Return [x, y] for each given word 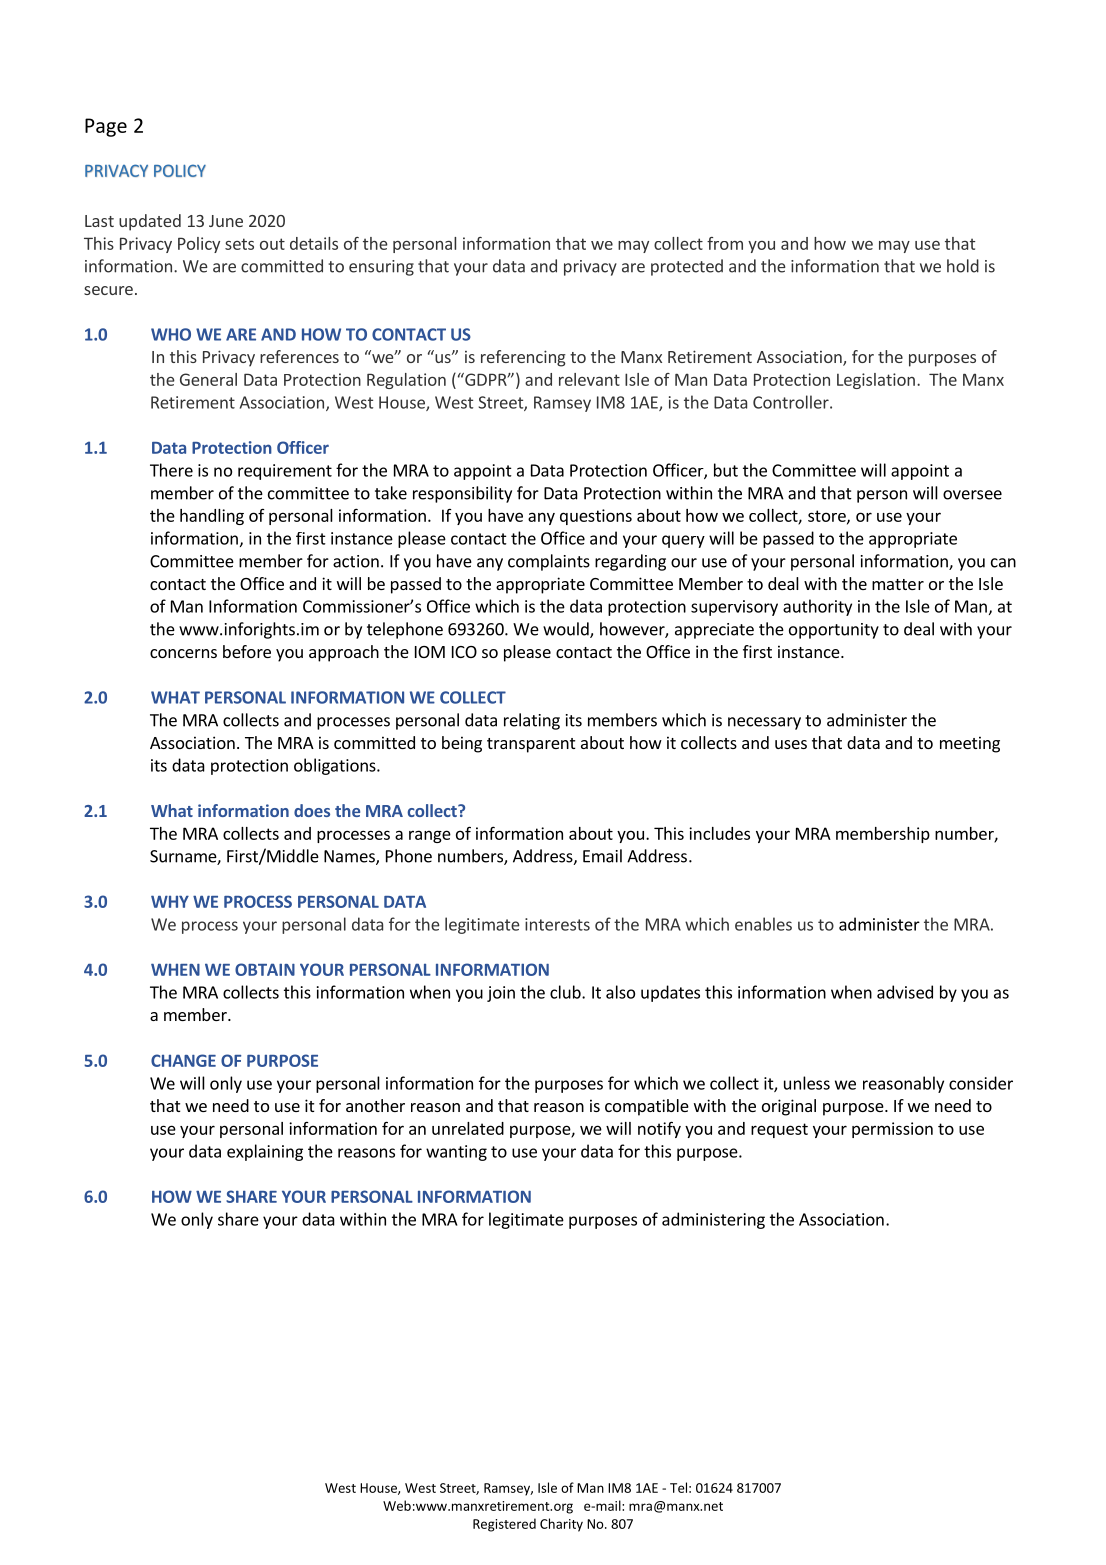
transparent [531, 745]
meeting [970, 744]
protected [687, 267]
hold [963, 266]
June [226, 221]
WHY [170, 901]
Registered [504, 1525]
